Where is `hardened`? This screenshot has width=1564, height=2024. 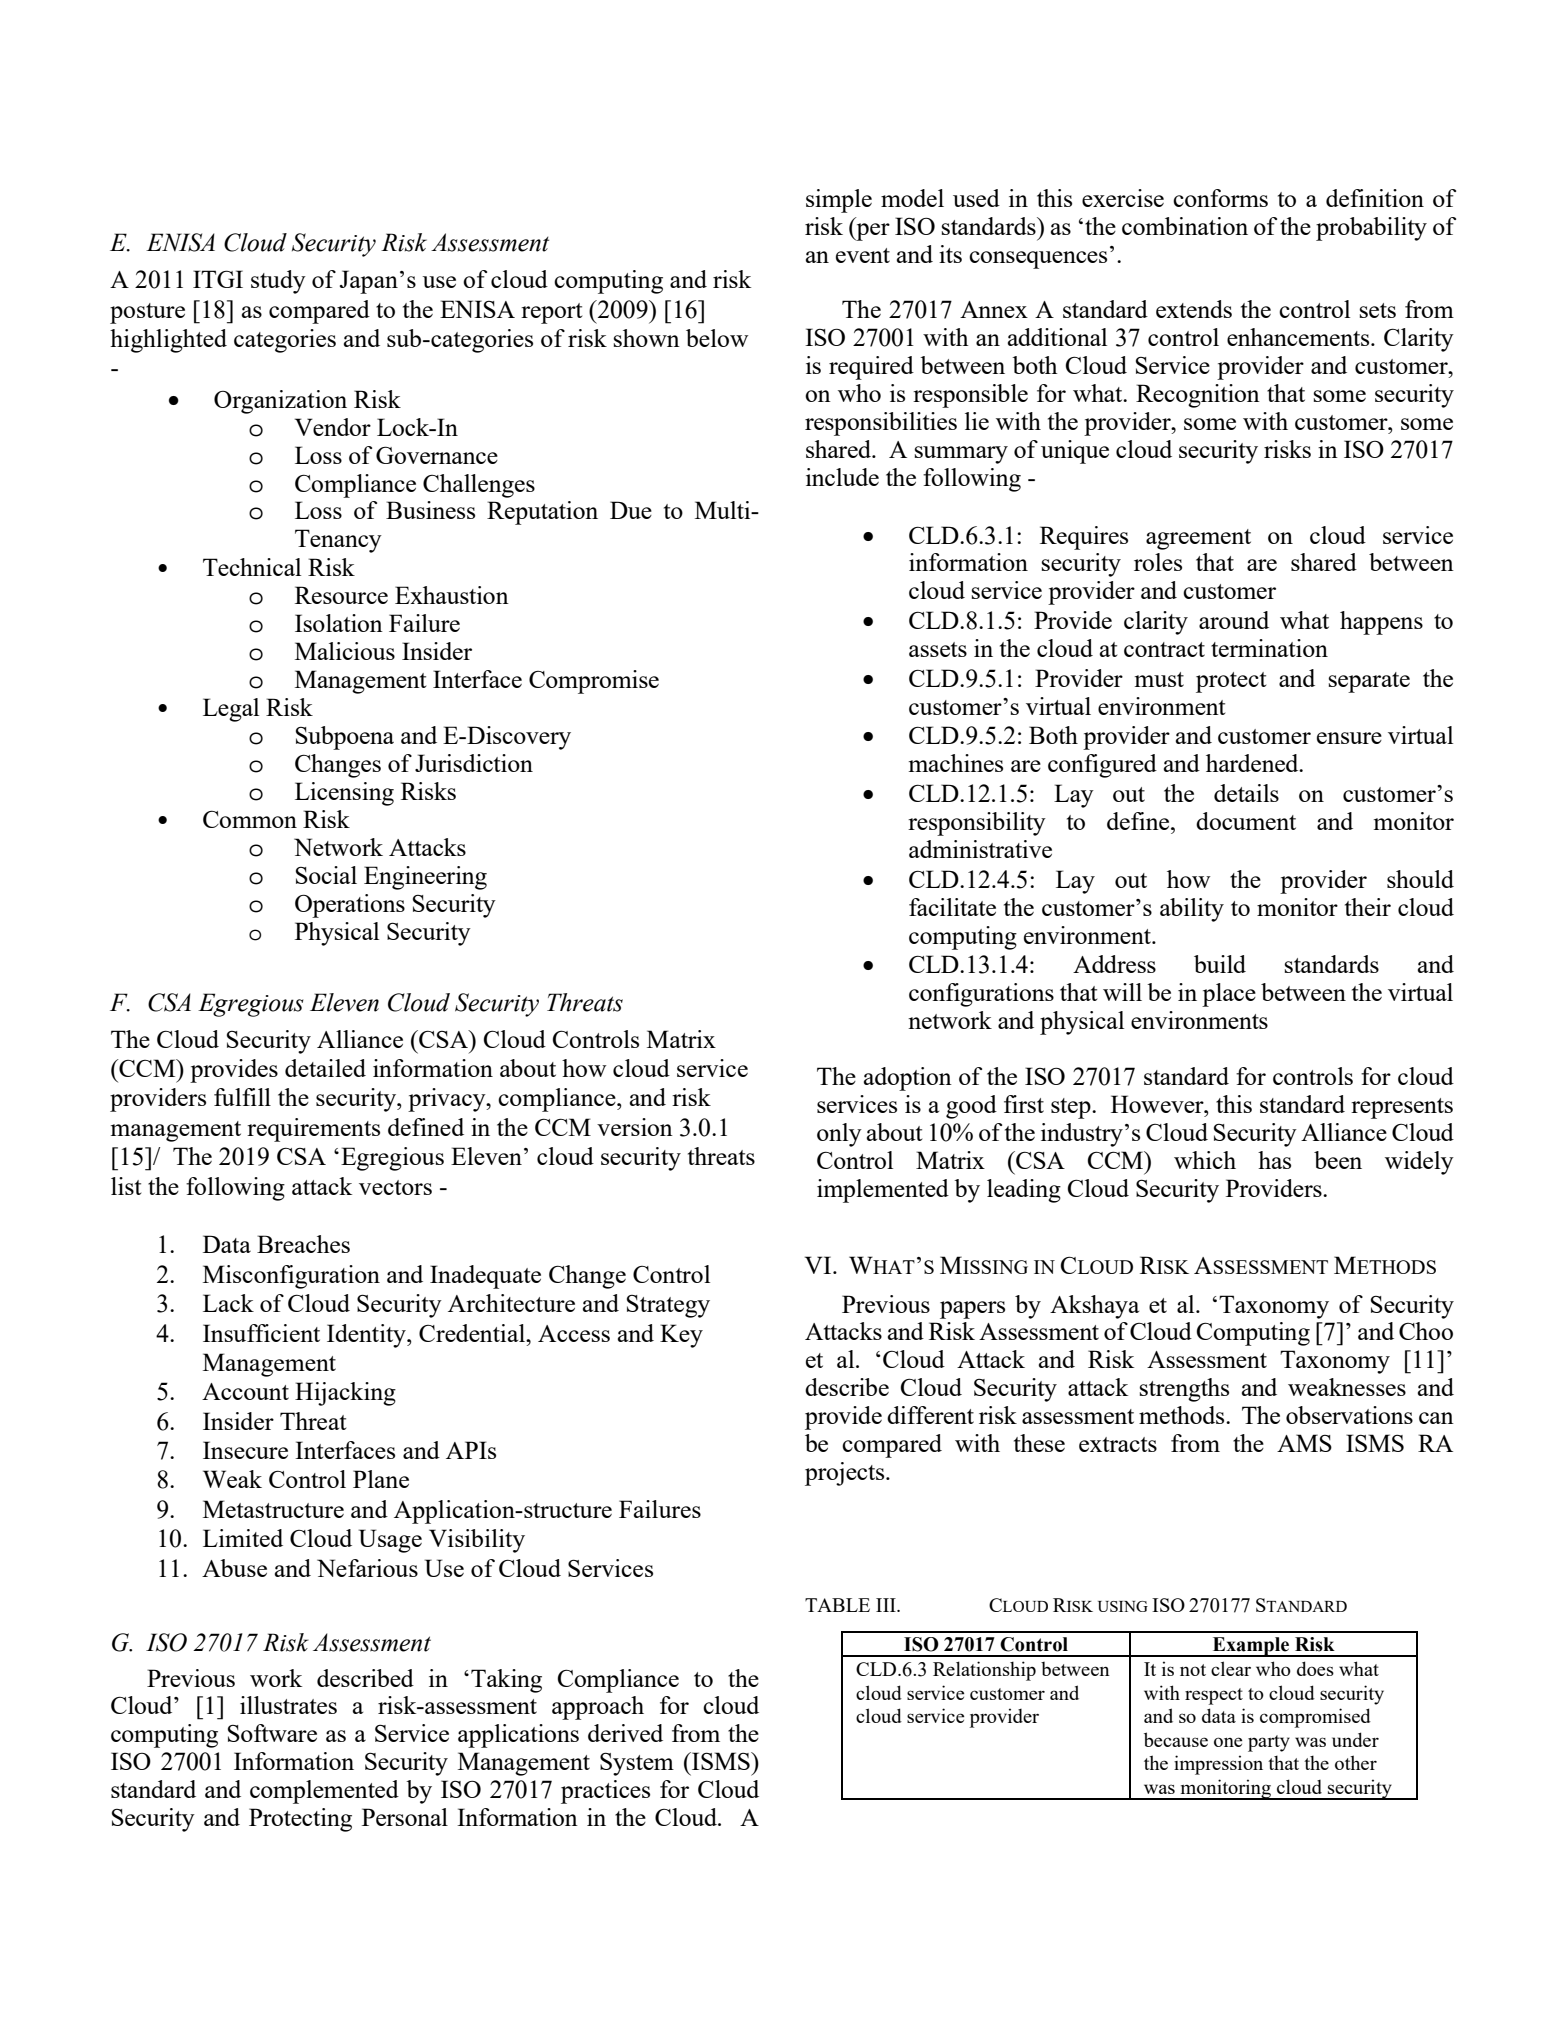 hardened is located at coordinates (1253, 763).
